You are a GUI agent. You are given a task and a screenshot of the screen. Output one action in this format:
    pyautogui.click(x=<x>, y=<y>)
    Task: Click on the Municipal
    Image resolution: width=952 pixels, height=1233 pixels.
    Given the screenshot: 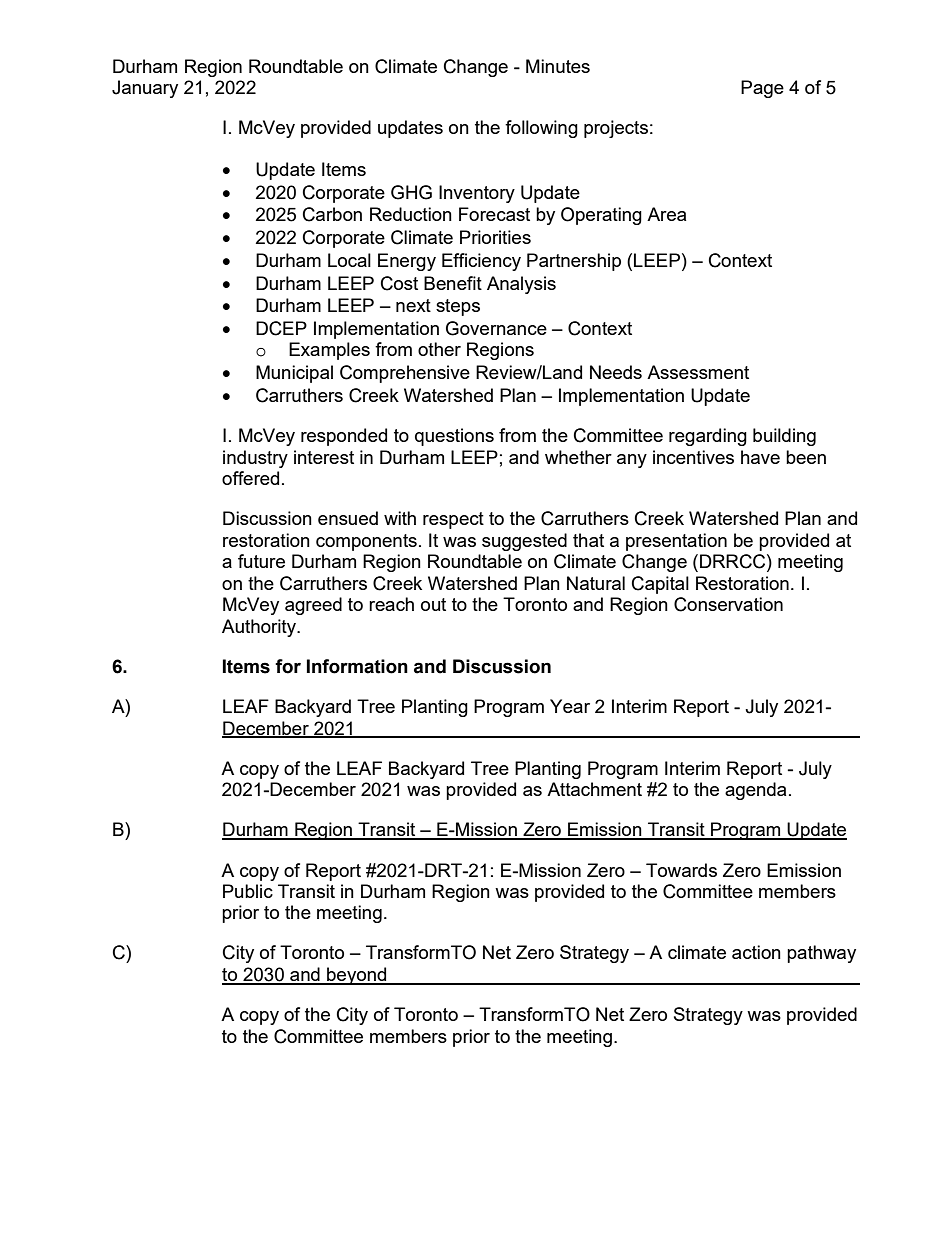 What is the action you would take?
    pyautogui.click(x=294, y=374)
